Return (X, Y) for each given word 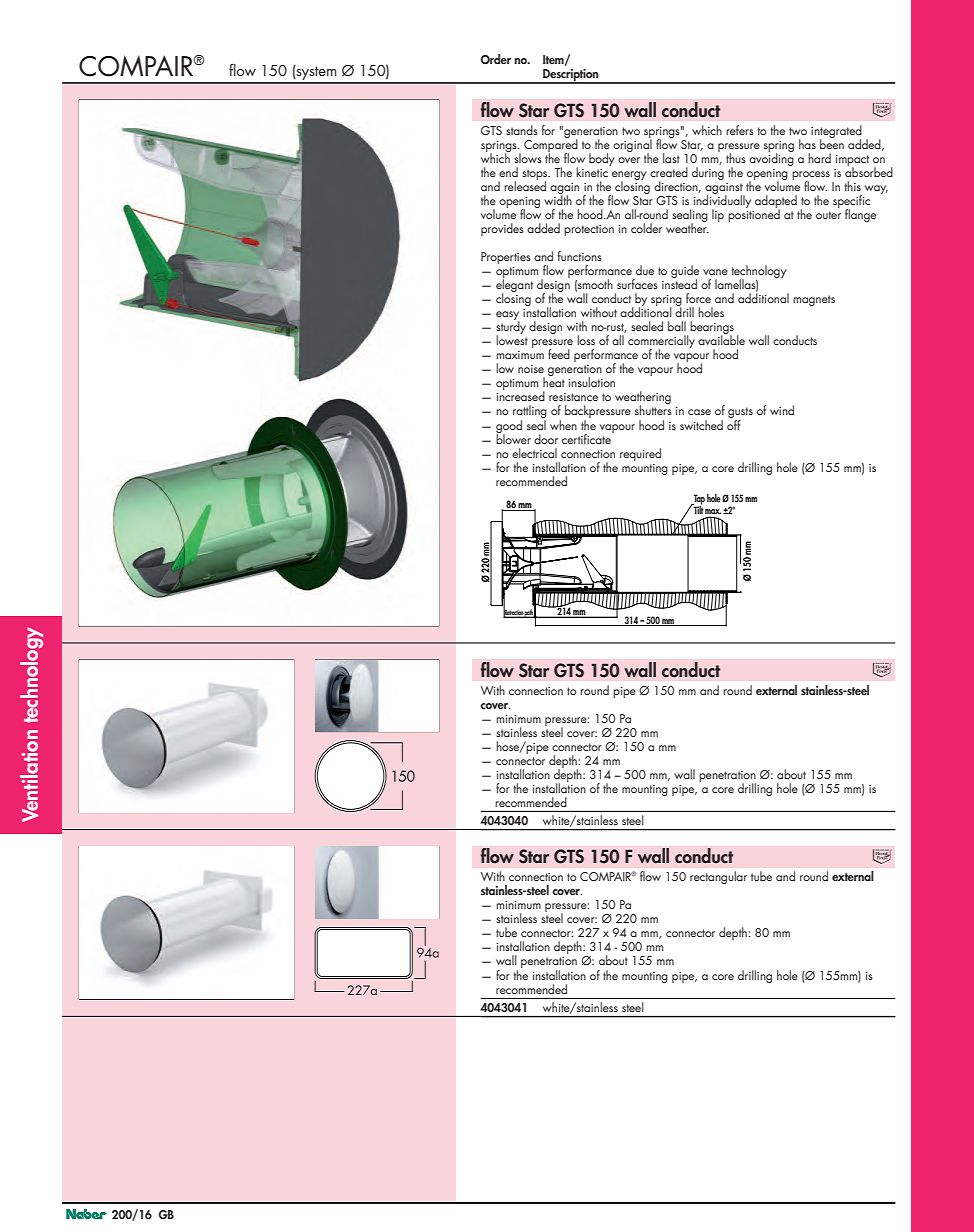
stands (522, 130)
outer (828, 215)
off (734, 423)
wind (782, 410)
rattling (530, 413)
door (546, 439)
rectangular (718, 877)
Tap (698, 500)
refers (740, 130)
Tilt (698, 508)
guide (685, 273)
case (699, 412)
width (558, 199)
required (640, 454)
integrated (836, 132)
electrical (534, 453)
